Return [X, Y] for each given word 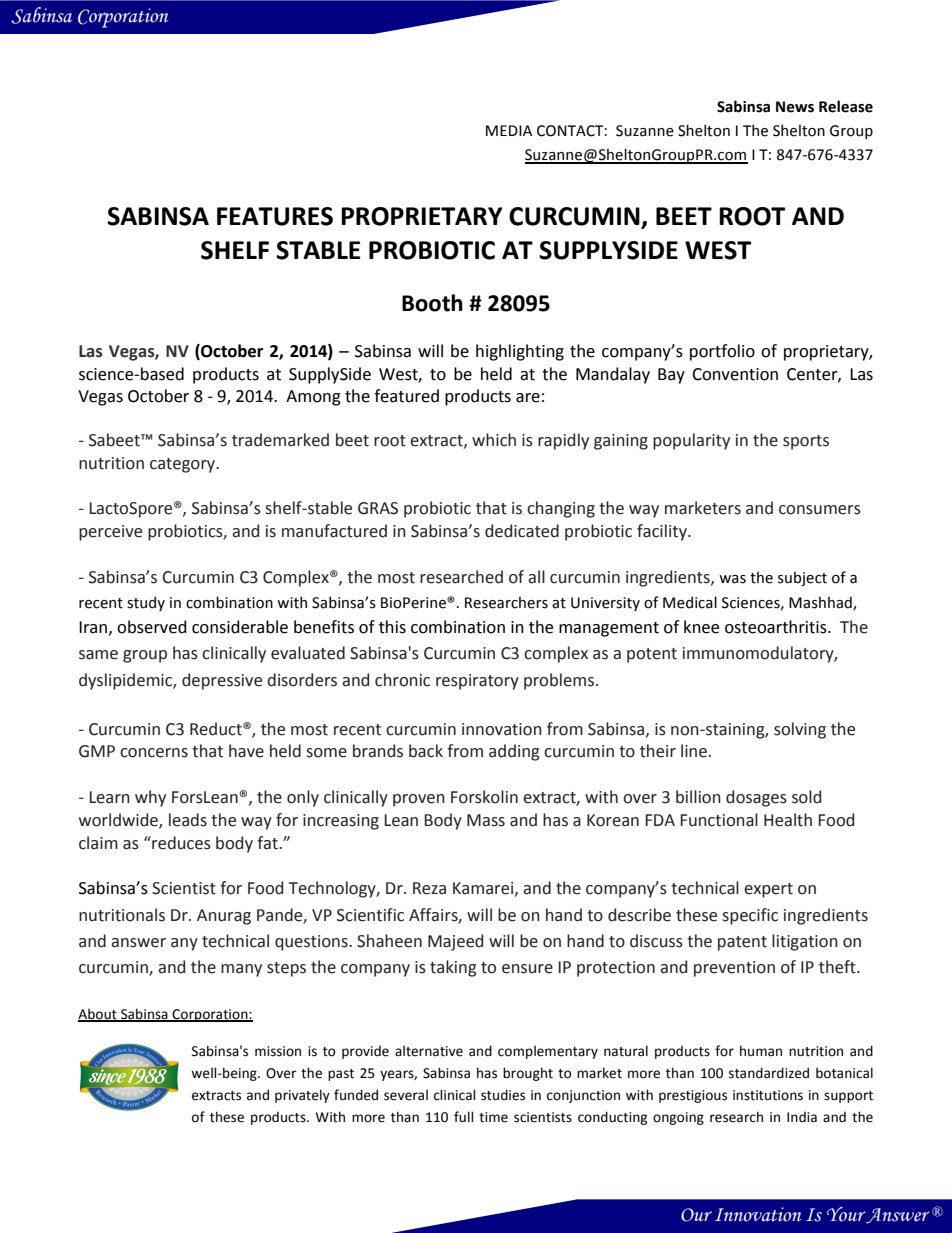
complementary [548, 1052]
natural [626, 1051]
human [761, 1051]
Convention [735, 374]
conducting [612, 1118]
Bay [671, 376]
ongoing [678, 1118]
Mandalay [613, 375]
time [493, 1117]
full [463, 1116]
